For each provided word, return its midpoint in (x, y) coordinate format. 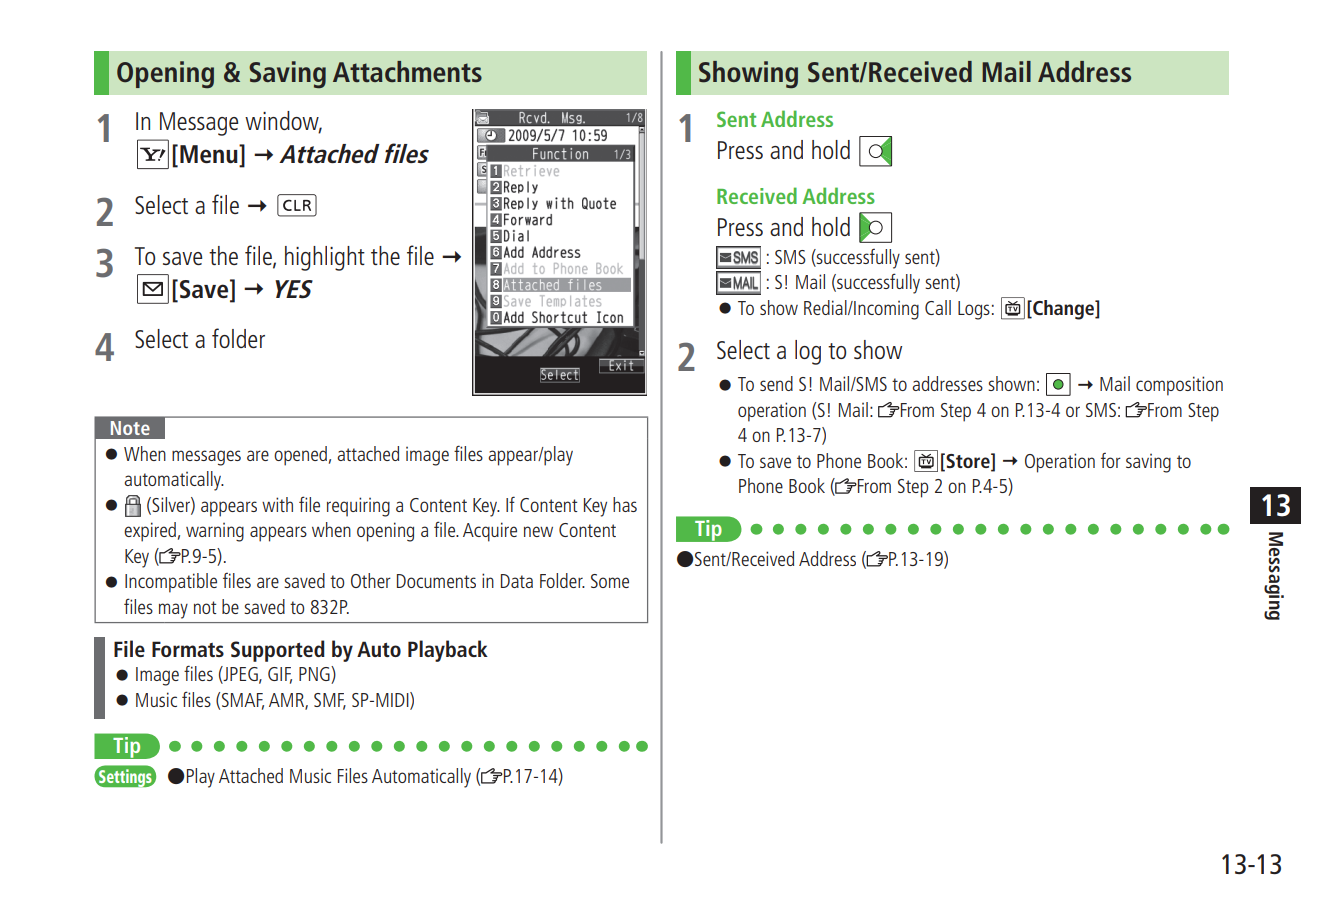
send (776, 383)
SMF (330, 701)
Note (130, 428)
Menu (210, 155)
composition (1179, 386)
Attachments (407, 71)
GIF (280, 675)
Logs (974, 310)
